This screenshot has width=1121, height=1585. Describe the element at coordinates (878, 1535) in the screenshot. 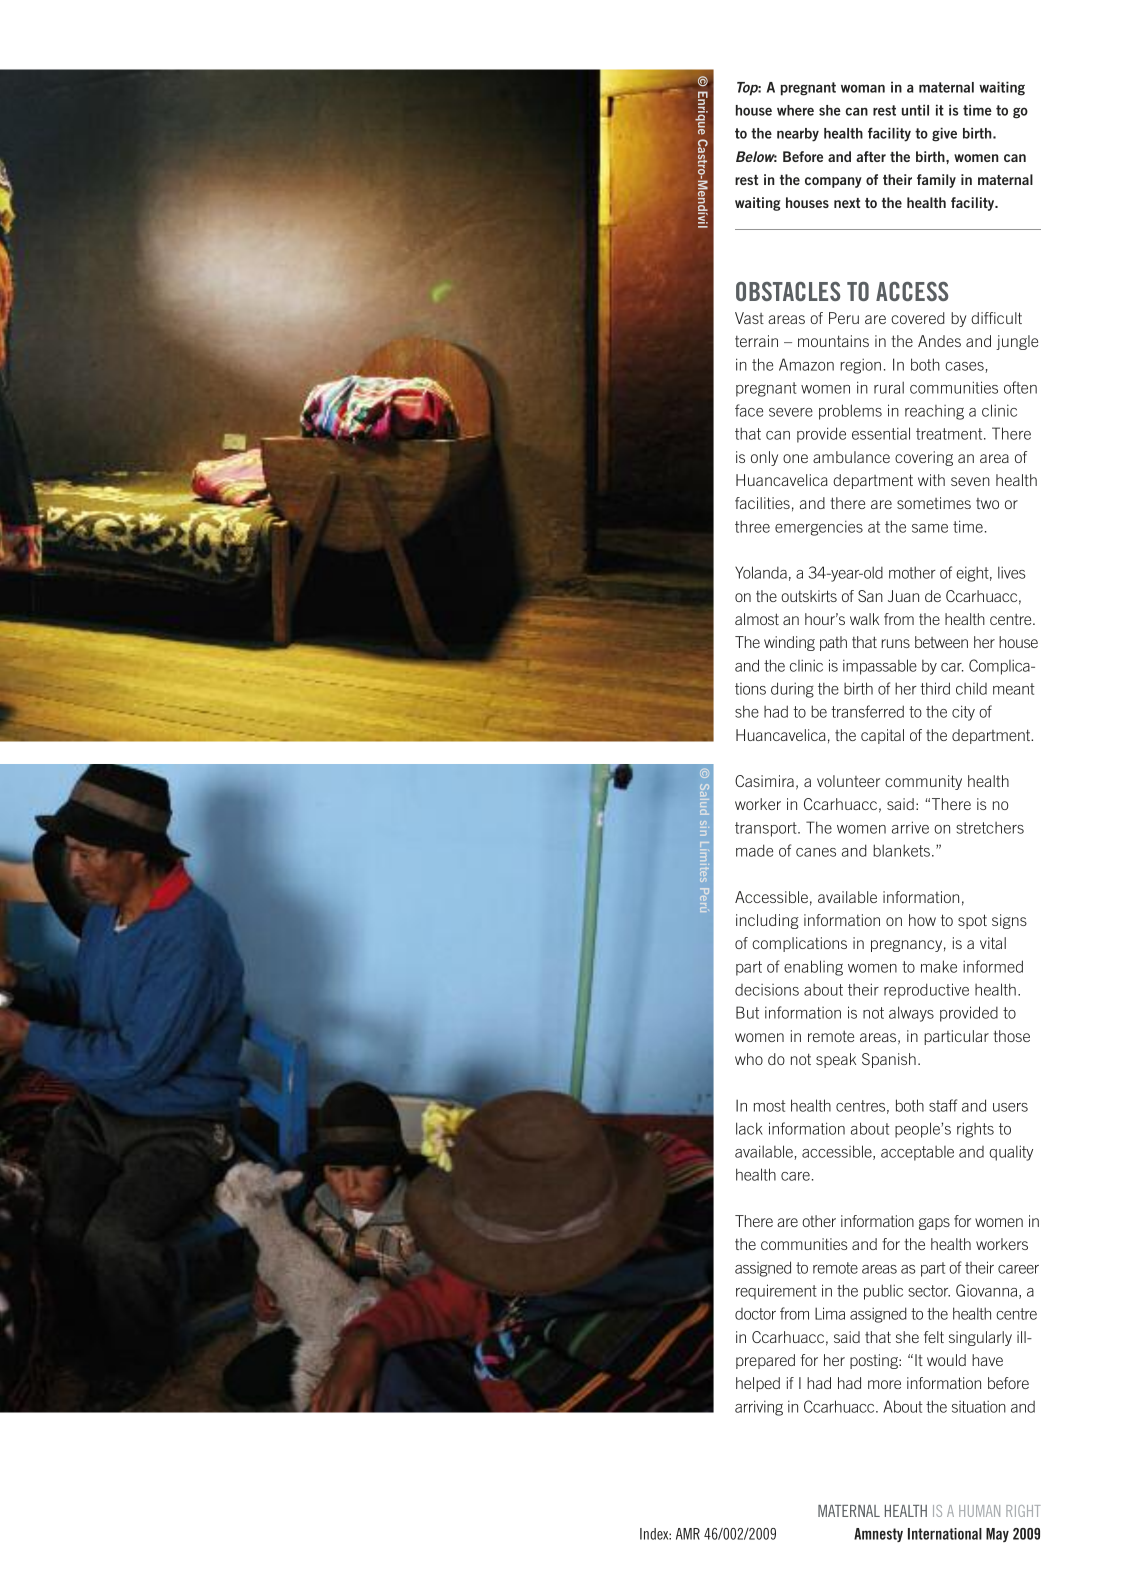

I see `Amnesty` at that location.
